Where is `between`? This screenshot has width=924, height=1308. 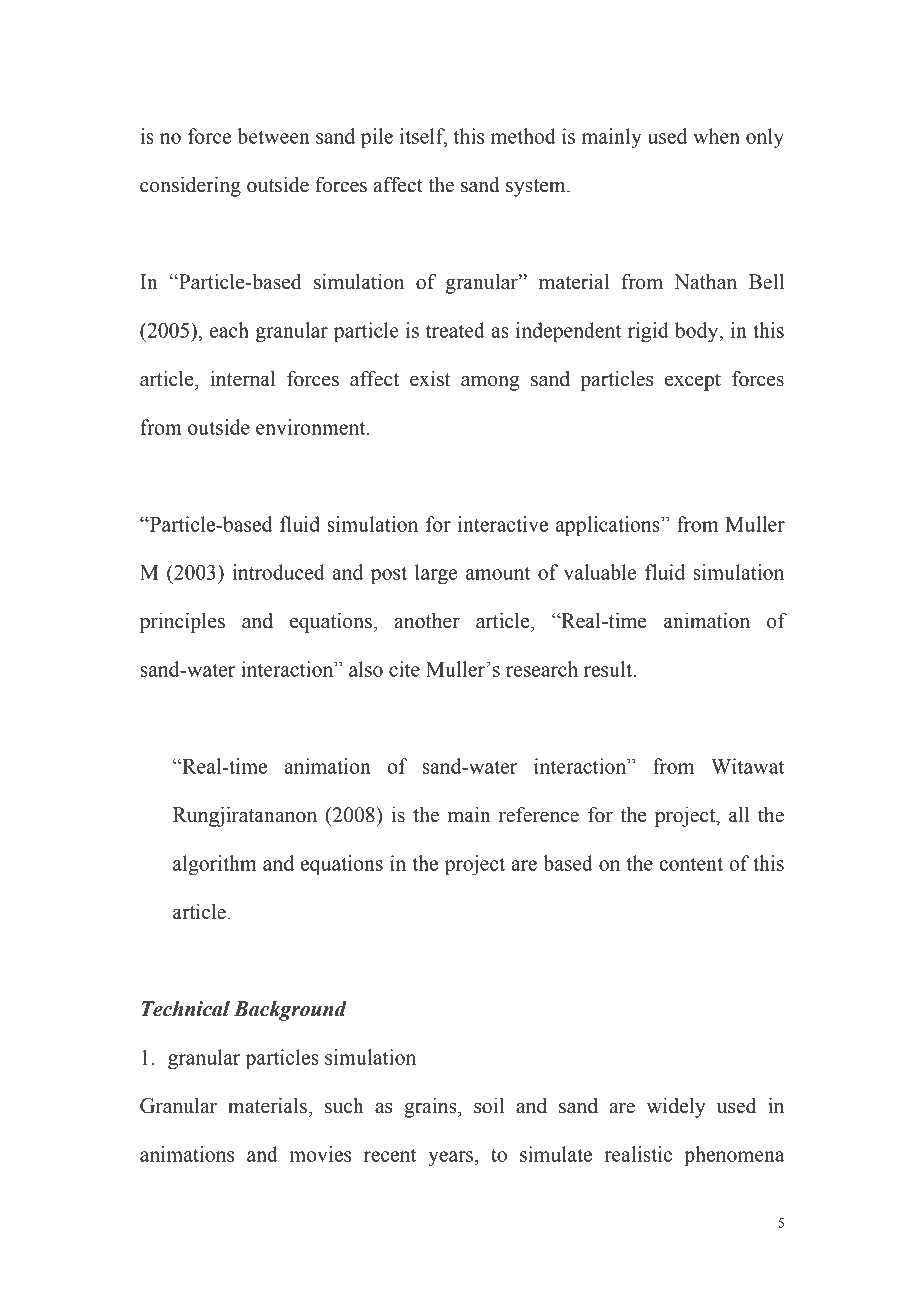
between is located at coordinates (273, 136).
